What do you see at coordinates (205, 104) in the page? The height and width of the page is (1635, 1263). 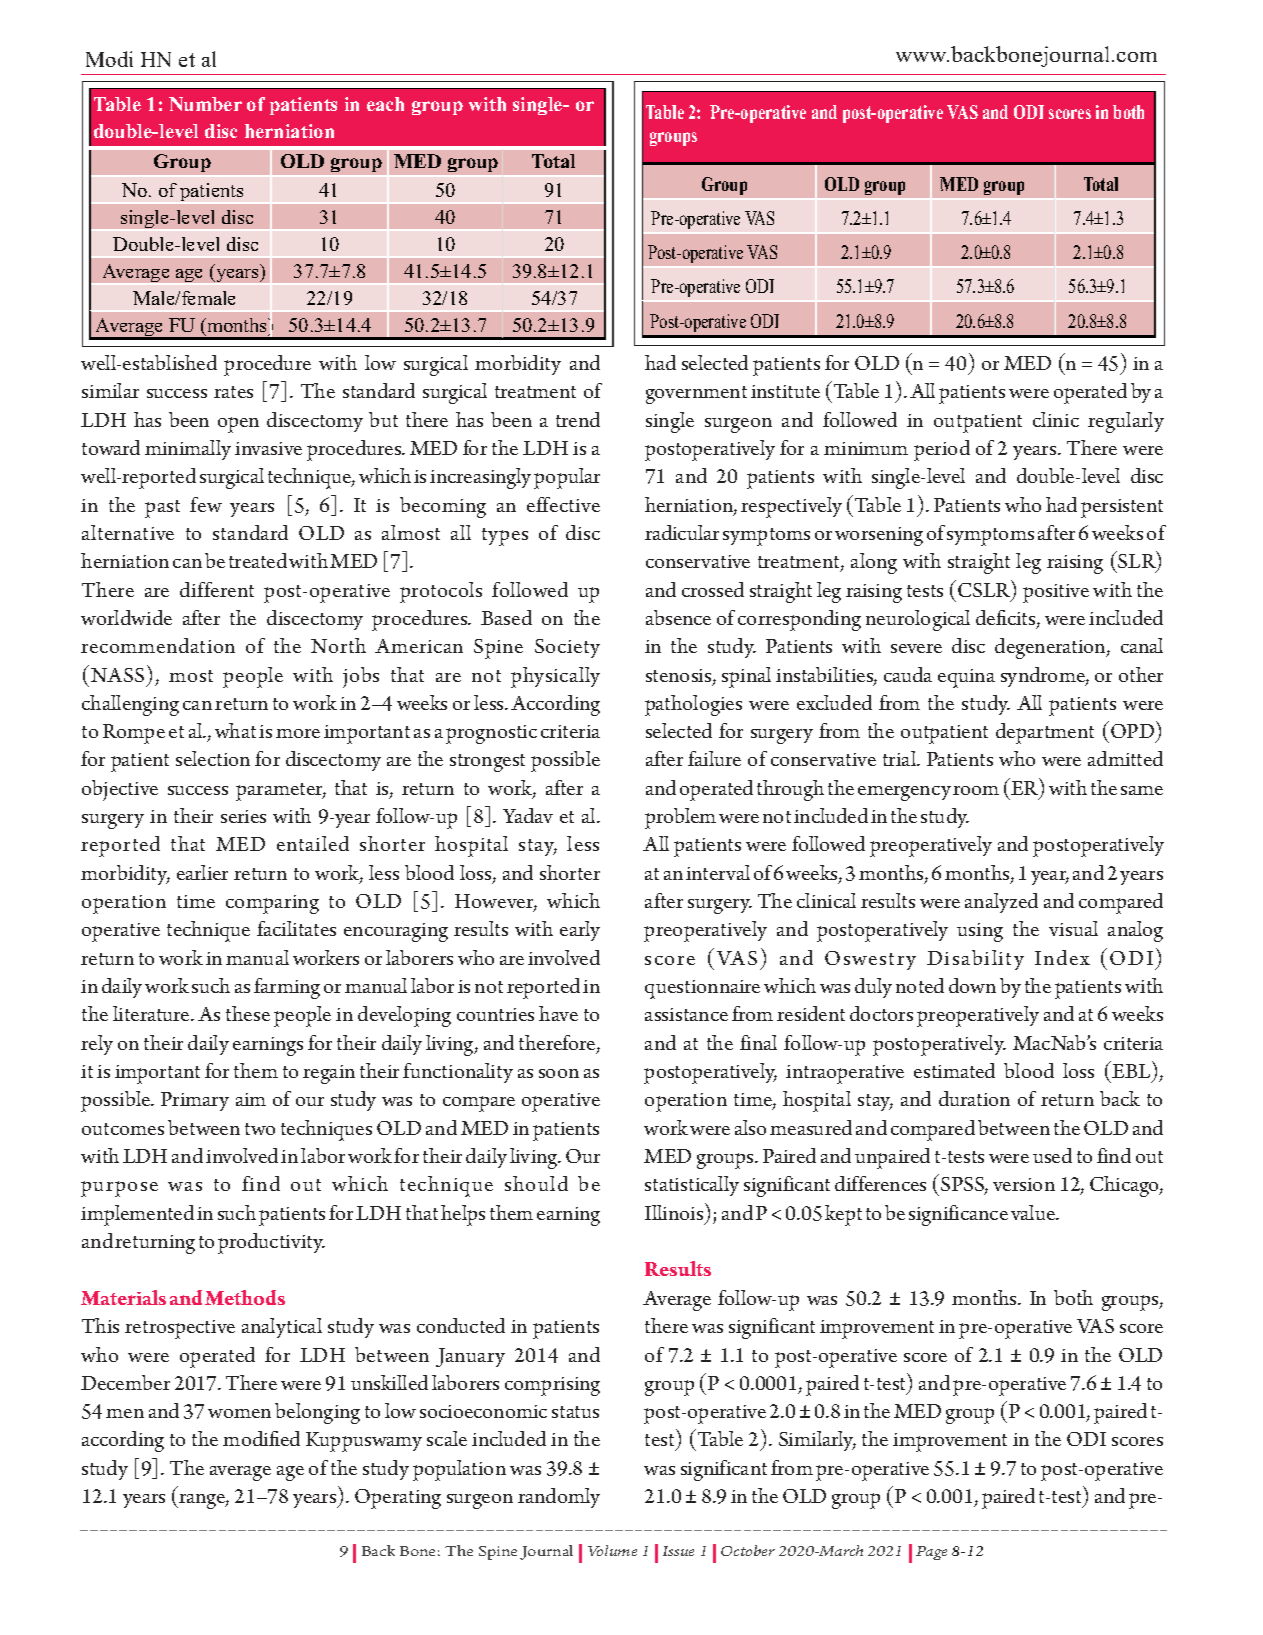 I see `Number` at bounding box center [205, 104].
